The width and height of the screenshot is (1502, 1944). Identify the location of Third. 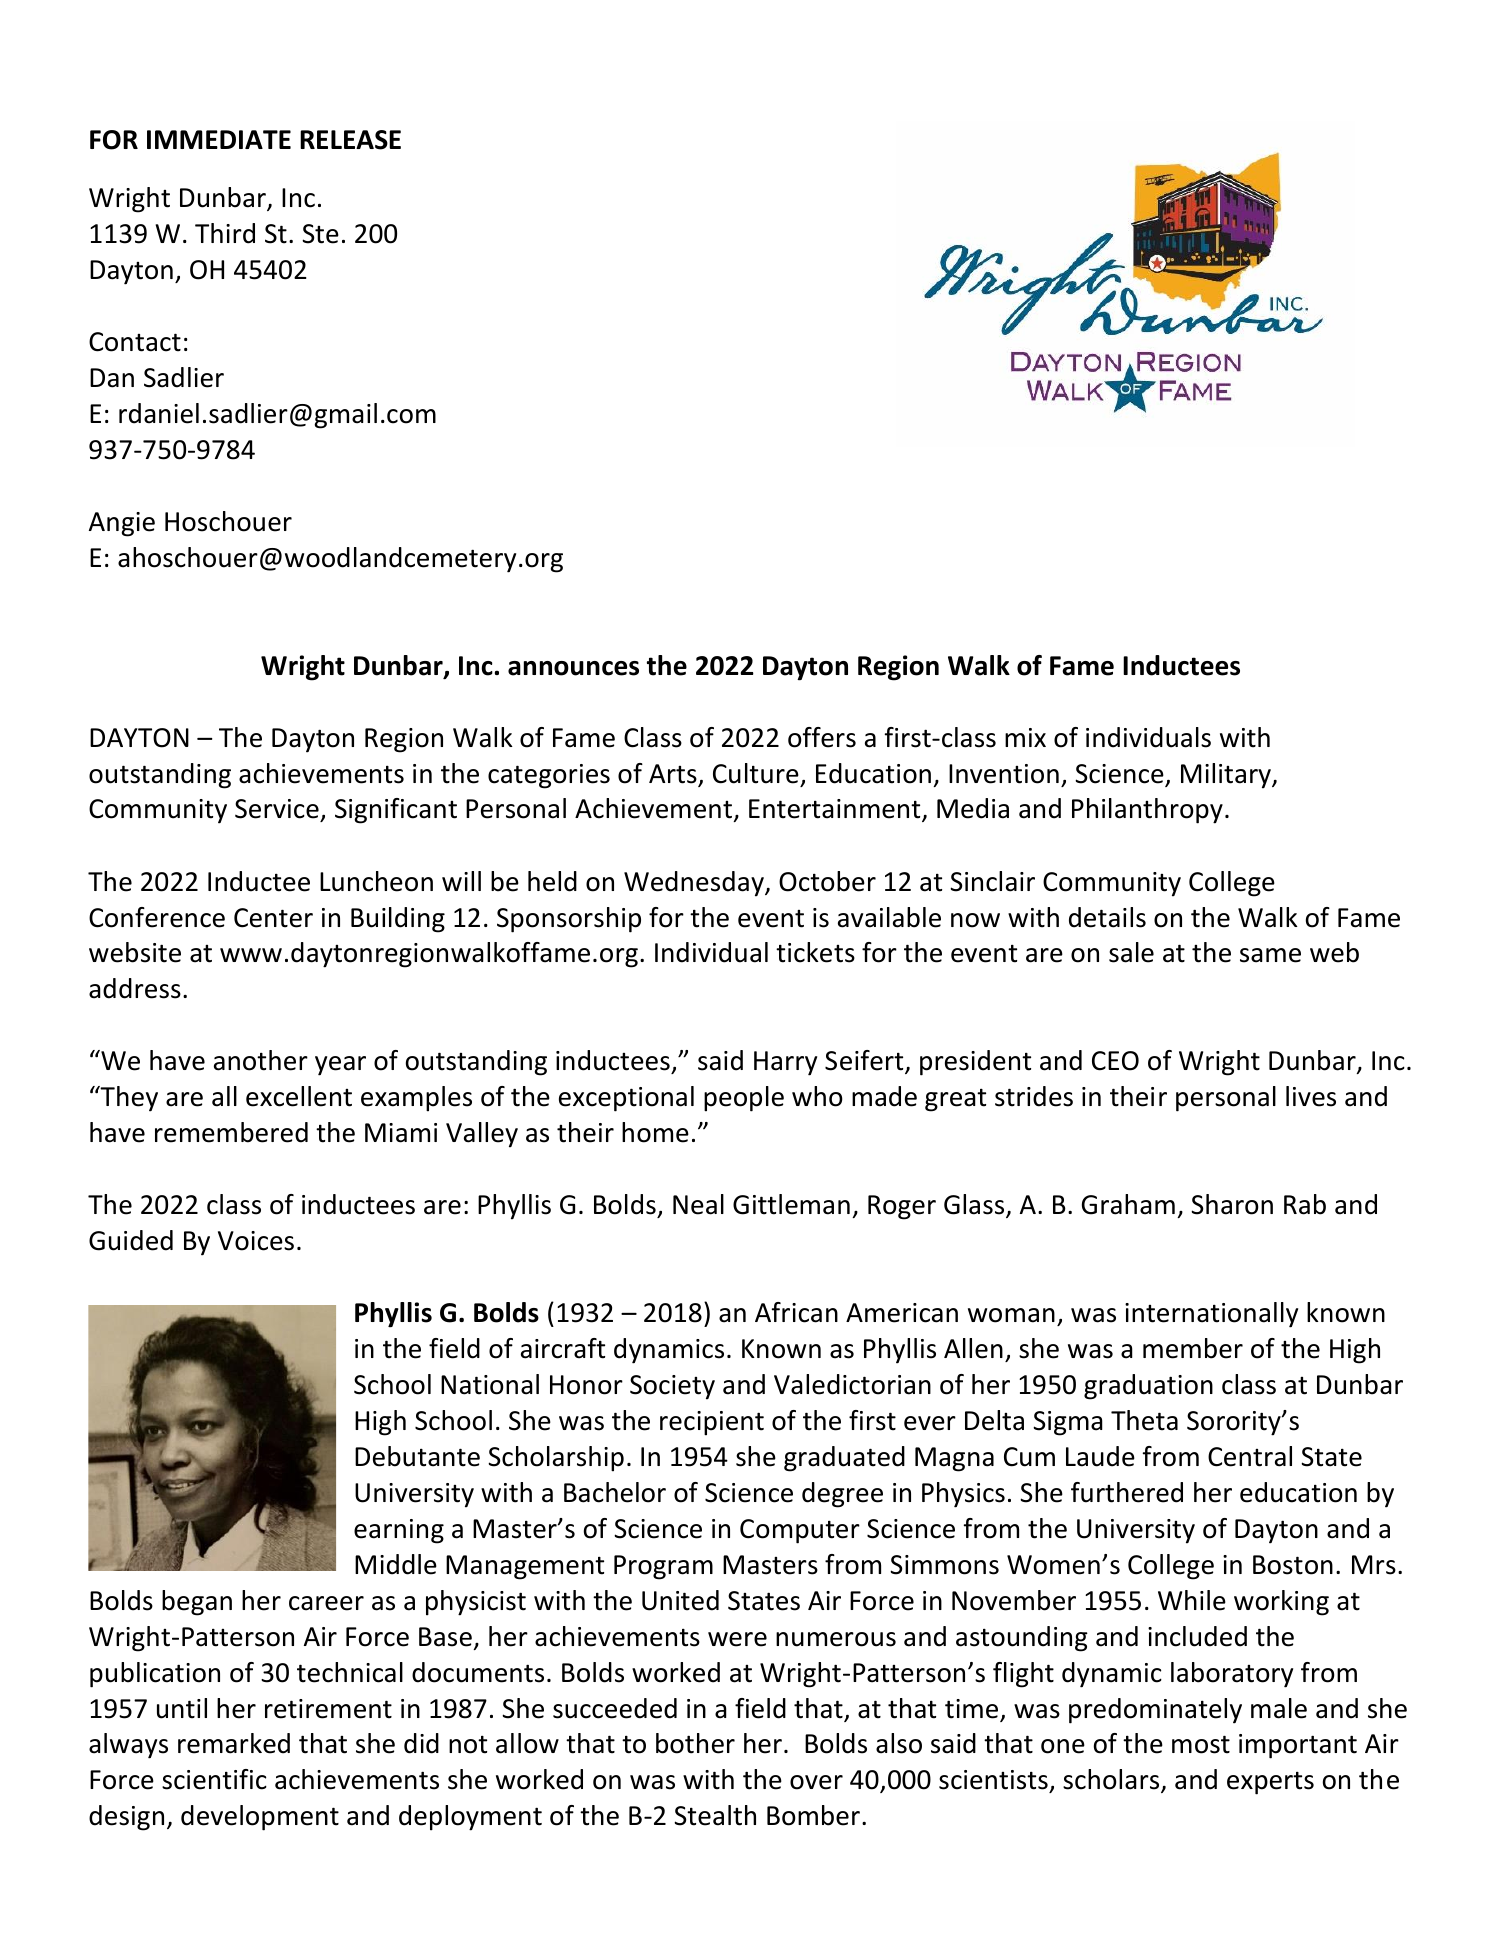
(225, 233).
